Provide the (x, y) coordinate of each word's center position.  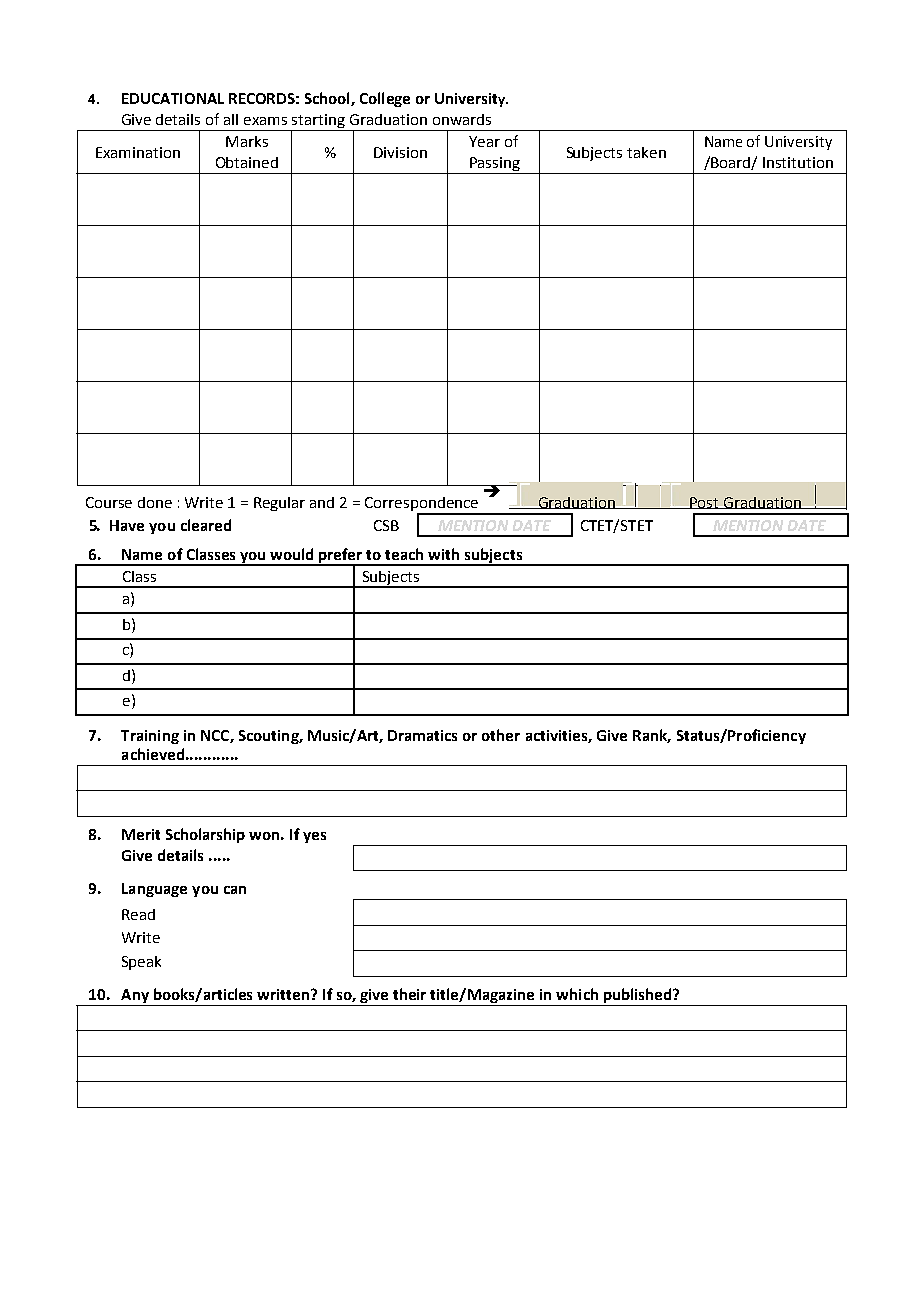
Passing (495, 165)
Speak (141, 963)
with (443, 554)
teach (404, 554)
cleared (206, 525)
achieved (153, 754)
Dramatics (422, 735)
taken (646, 152)
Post (704, 503)
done (155, 502)
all (231, 119)
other (501, 735)
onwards (462, 119)
